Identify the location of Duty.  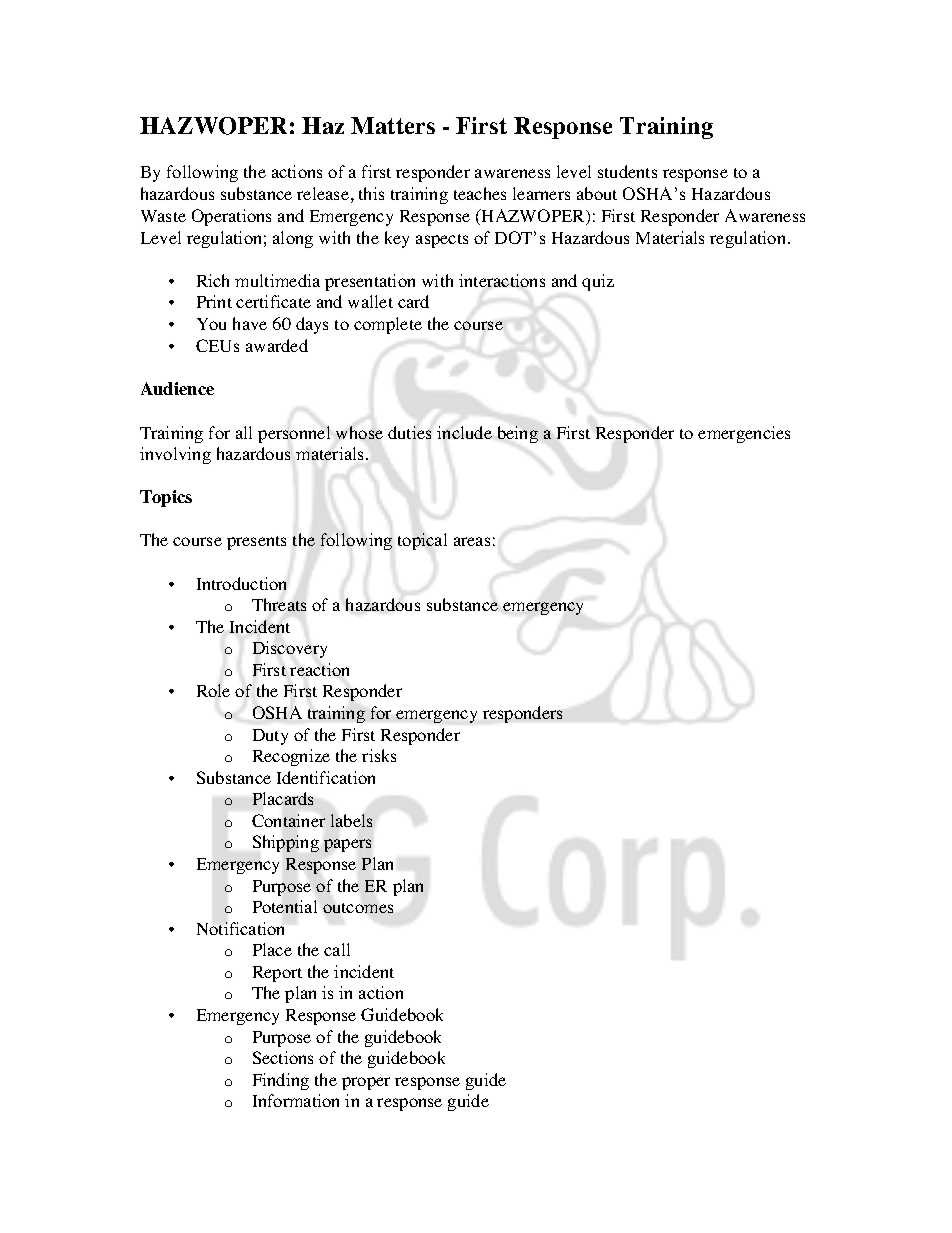
(270, 737).
